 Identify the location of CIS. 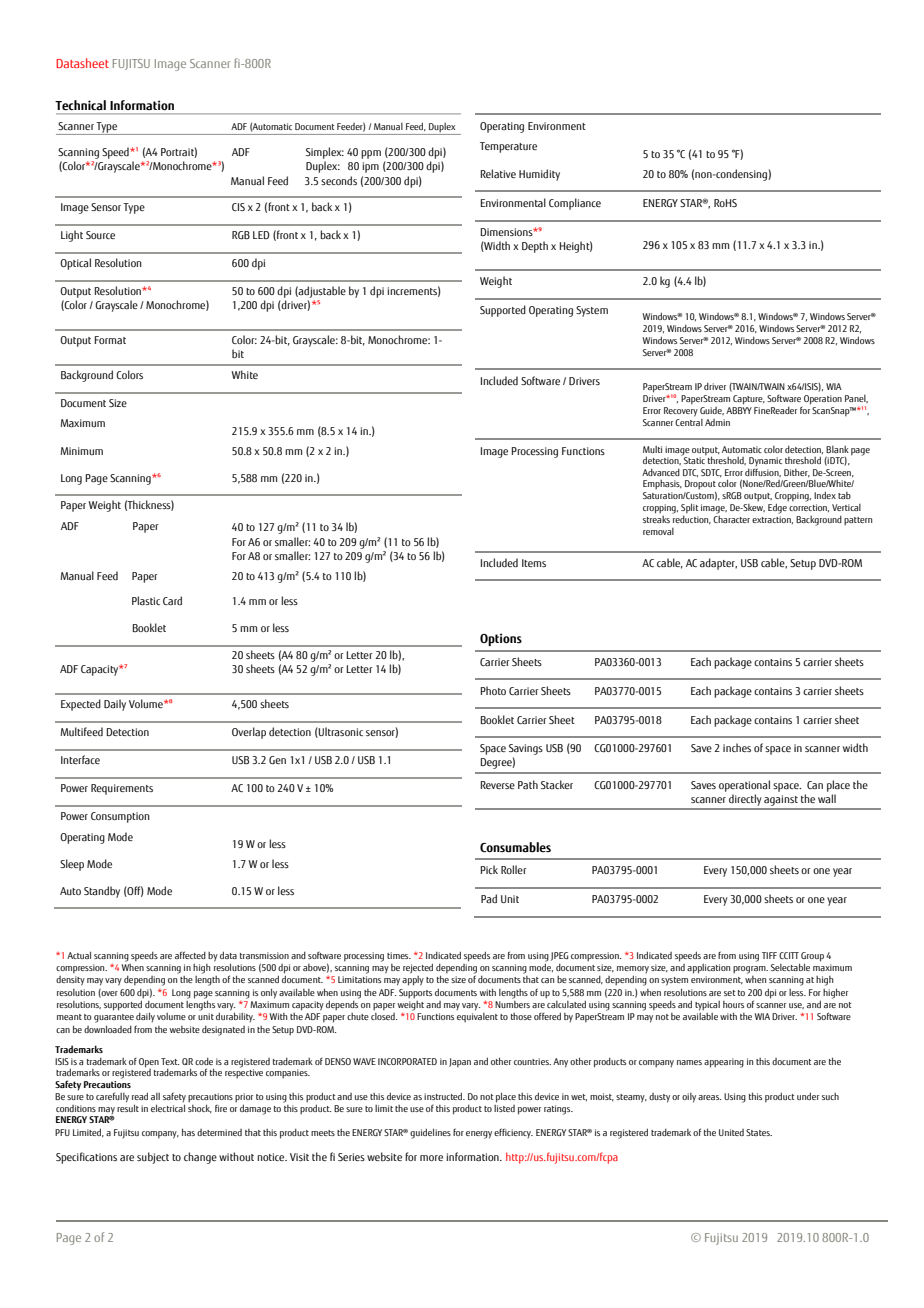
(238, 207).
